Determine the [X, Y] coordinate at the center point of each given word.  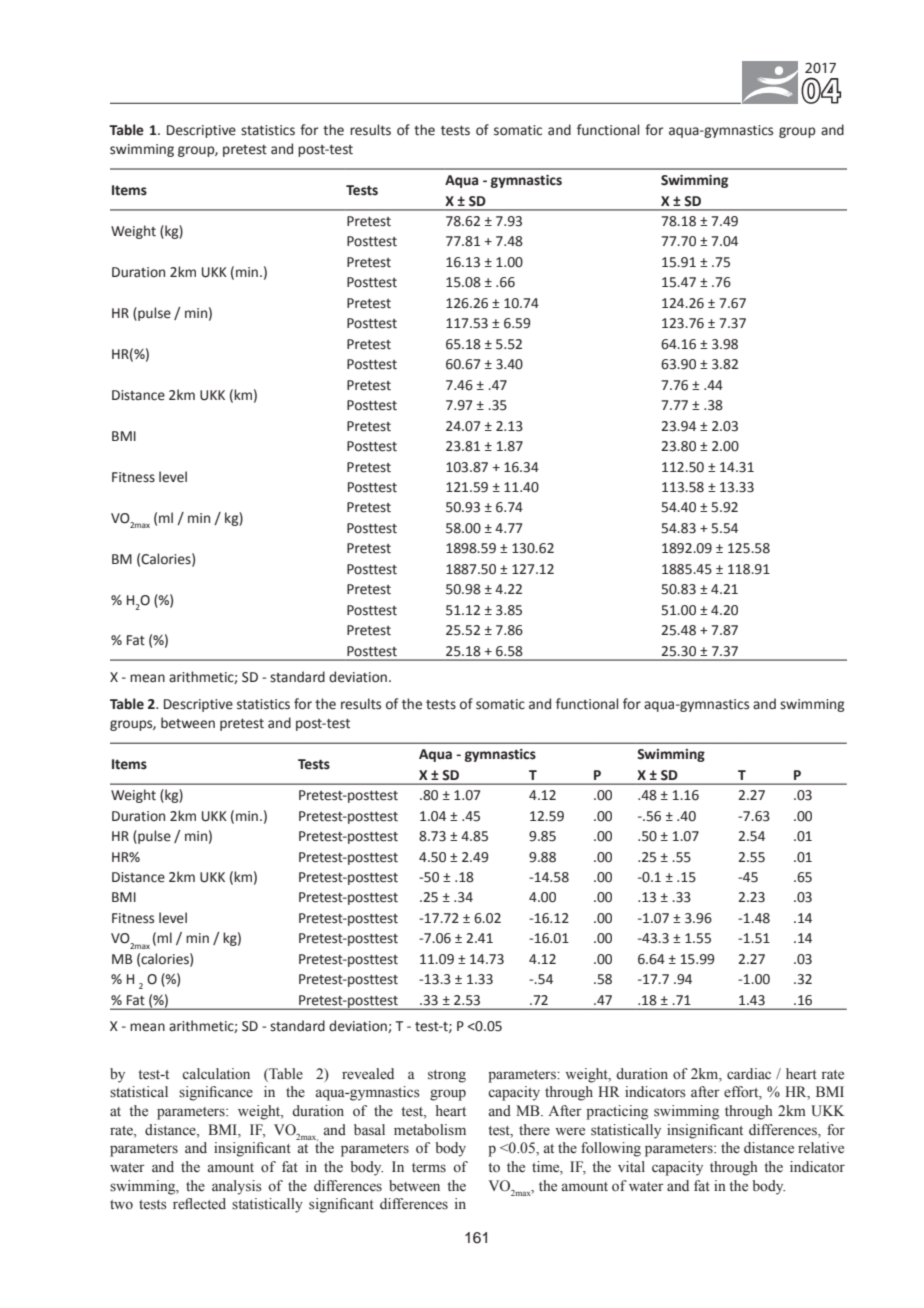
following [611, 1149]
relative [821, 1148]
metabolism [430, 1130]
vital [631, 1166]
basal [369, 1130]
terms [429, 1168]
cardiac [749, 1074]
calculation [216, 1074]
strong [447, 1076]
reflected [199, 1204]
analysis [237, 1187]
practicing [617, 1112]
